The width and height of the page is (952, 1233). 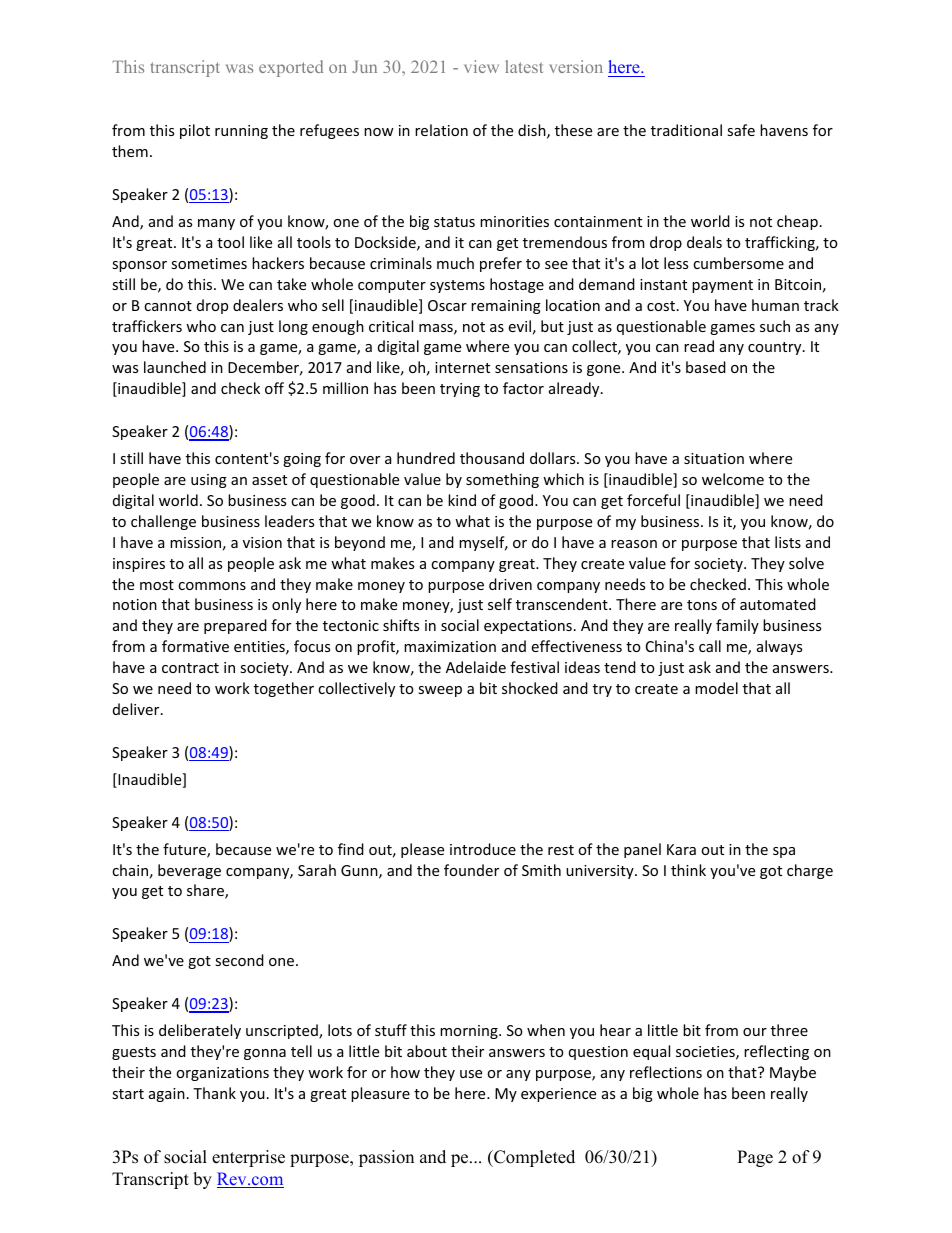 I want to click on spa, so click(x=784, y=852).
